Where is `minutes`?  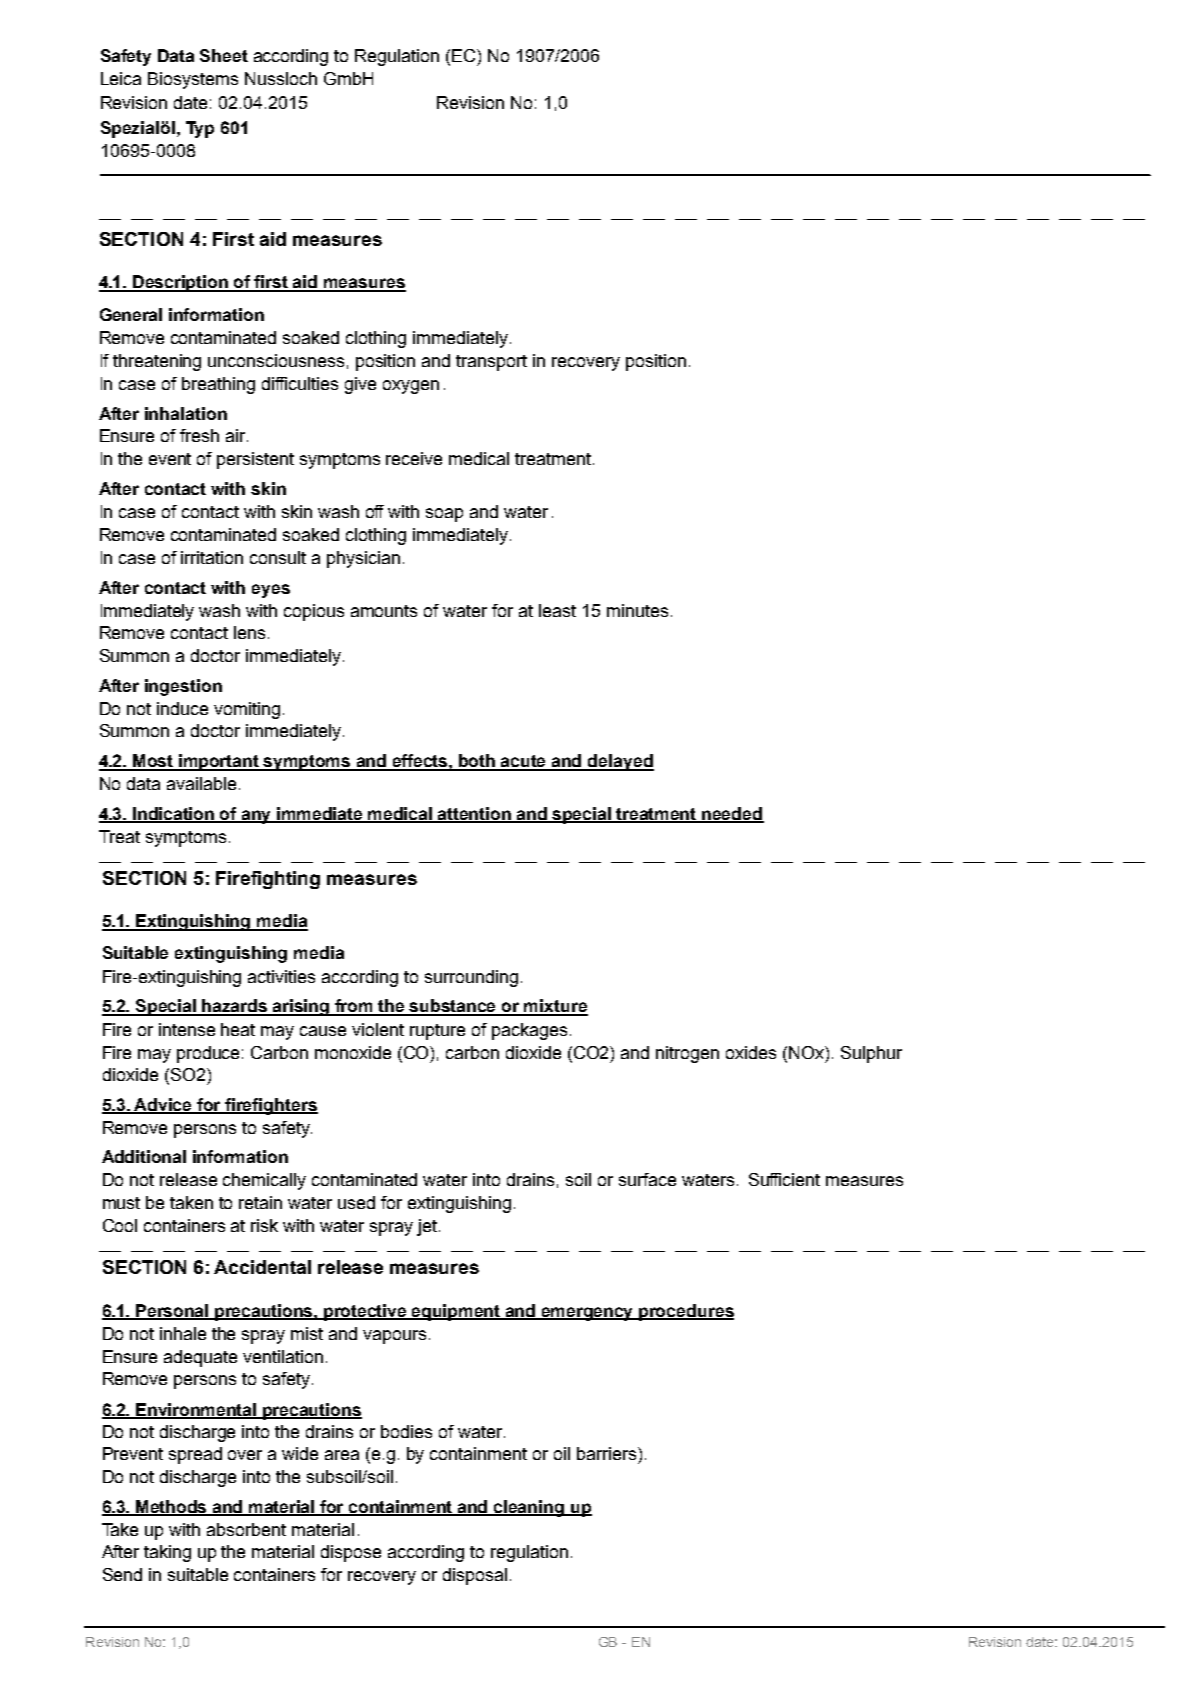 minutes is located at coordinates (637, 610).
